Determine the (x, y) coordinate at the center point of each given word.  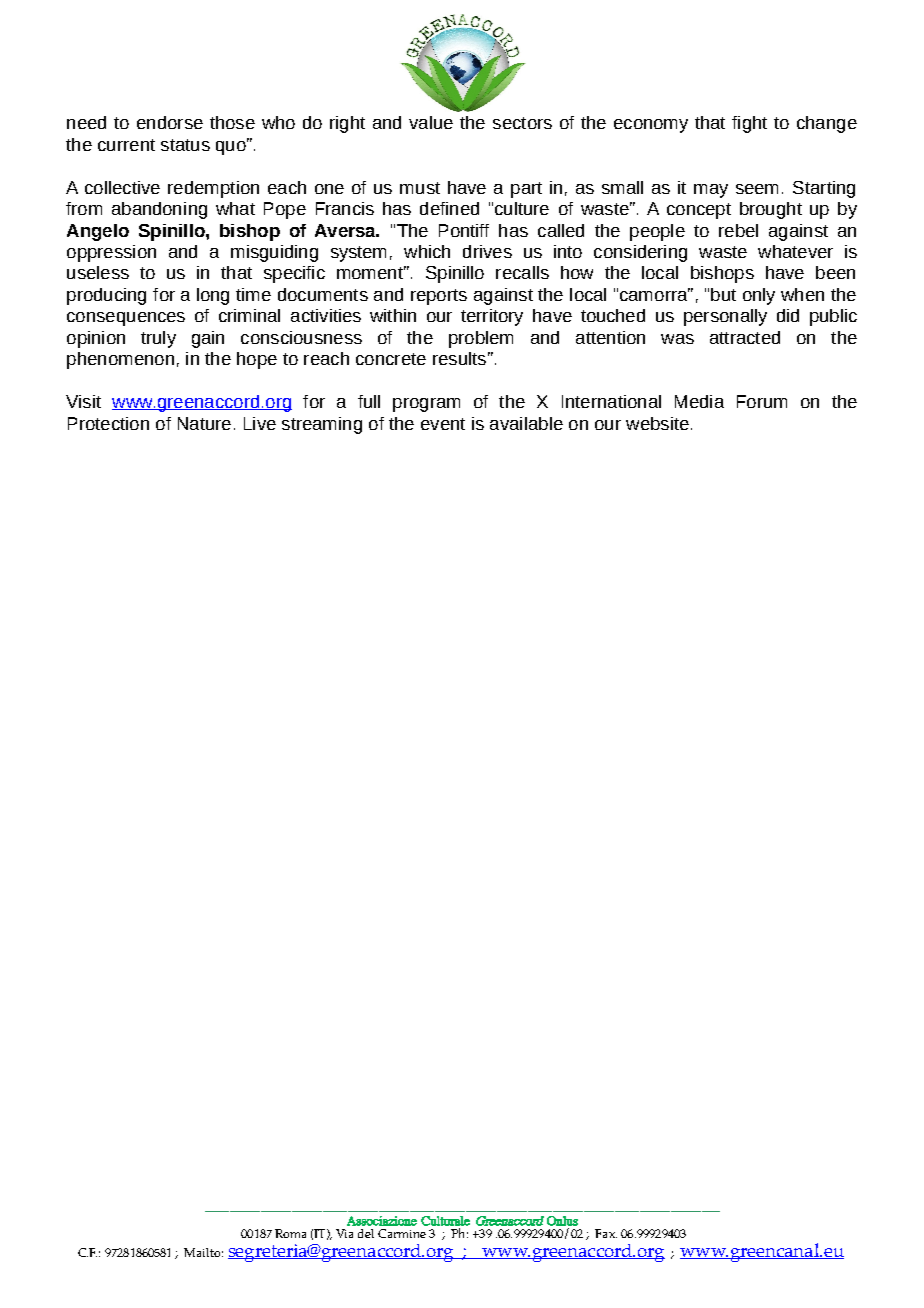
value (431, 122)
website (657, 423)
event (443, 424)
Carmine (402, 1233)
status (185, 145)
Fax (606, 1233)
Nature (204, 423)
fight (749, 124)
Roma (290, 1233)
